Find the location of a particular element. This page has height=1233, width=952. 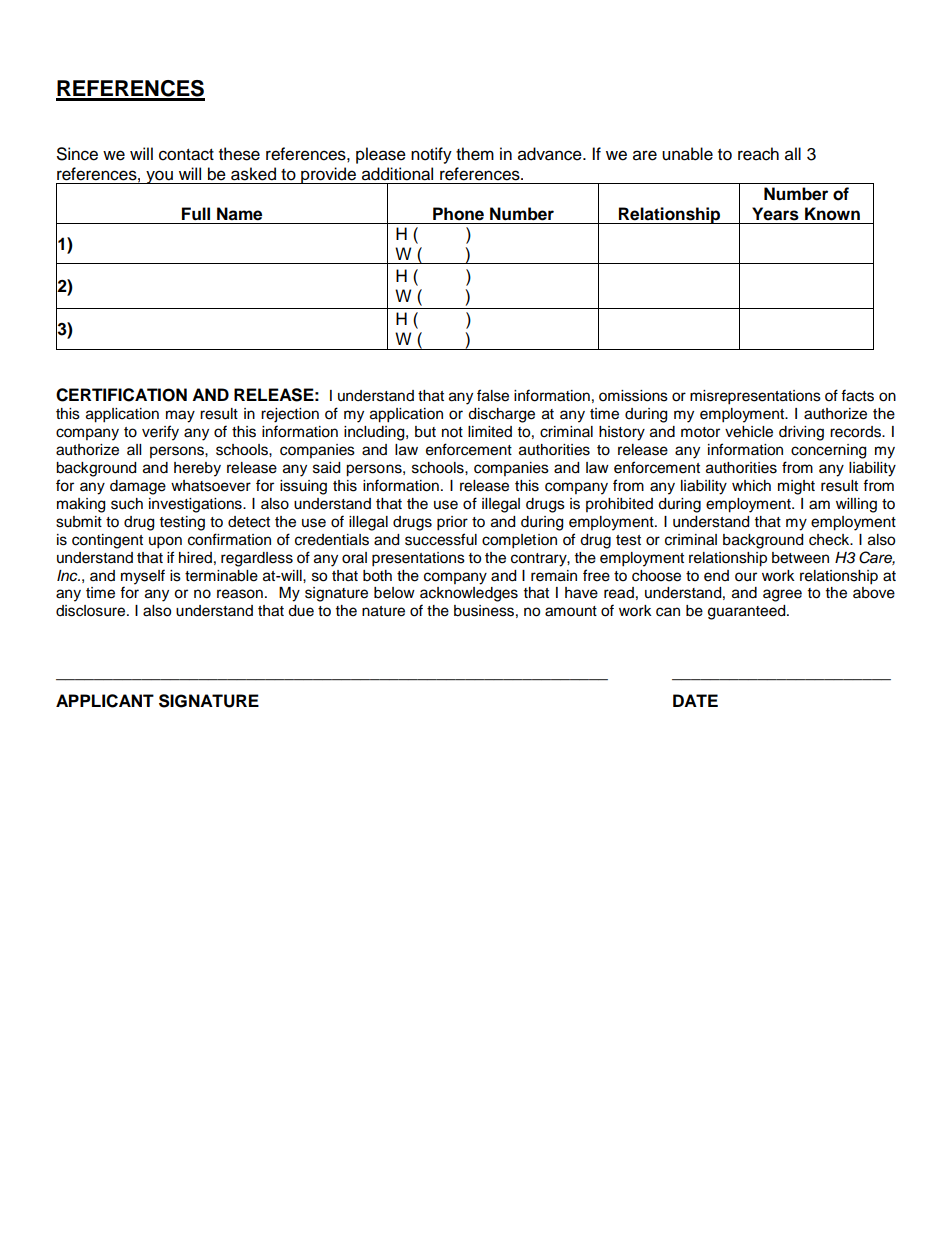

them is located at coordinates (475, 154).
